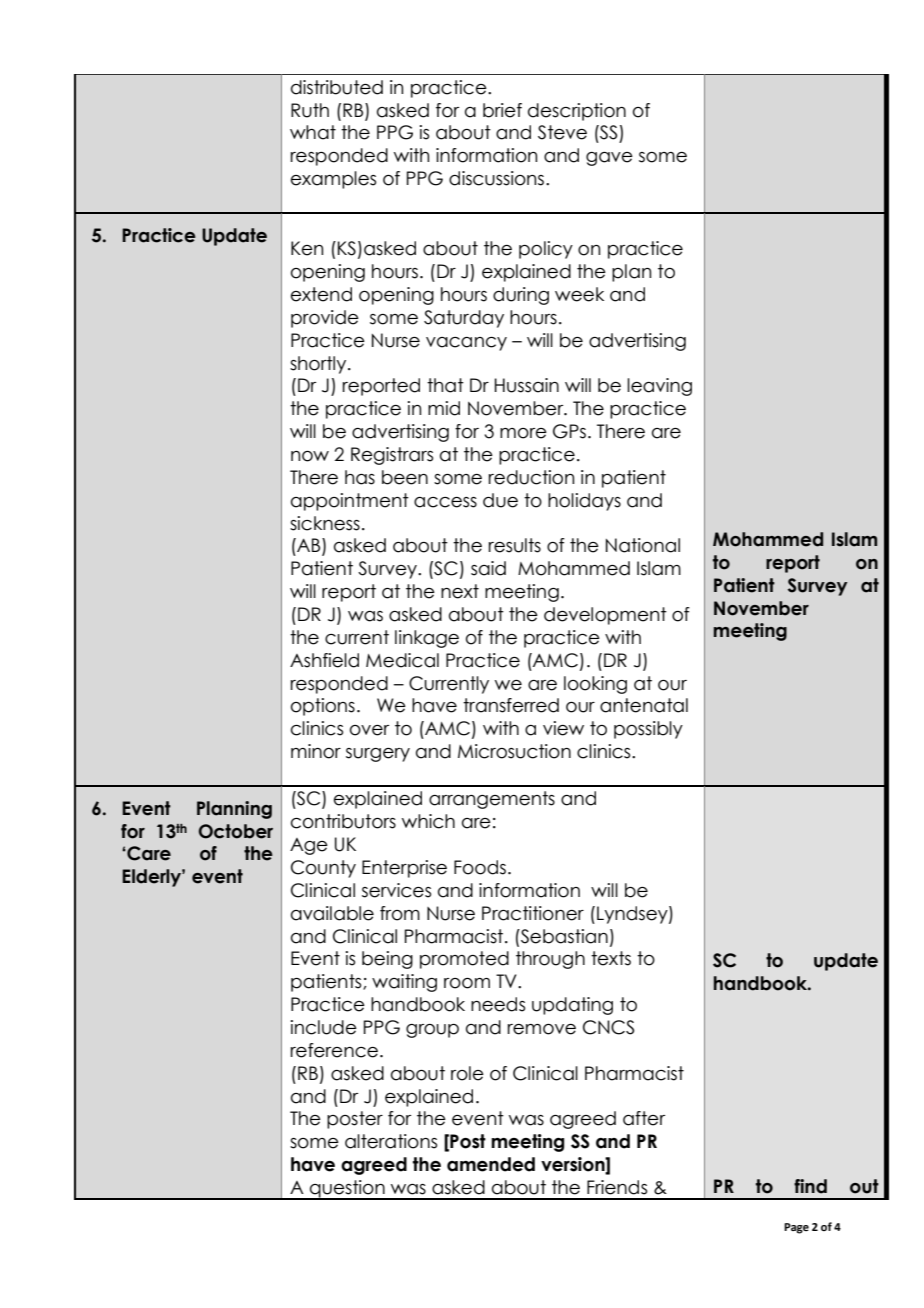 This screenshot has width=924, height=1308. What do you see at coordinates (310, 110) in the screenshot?
I see `Ruth` at bounding box center [310, 110].
